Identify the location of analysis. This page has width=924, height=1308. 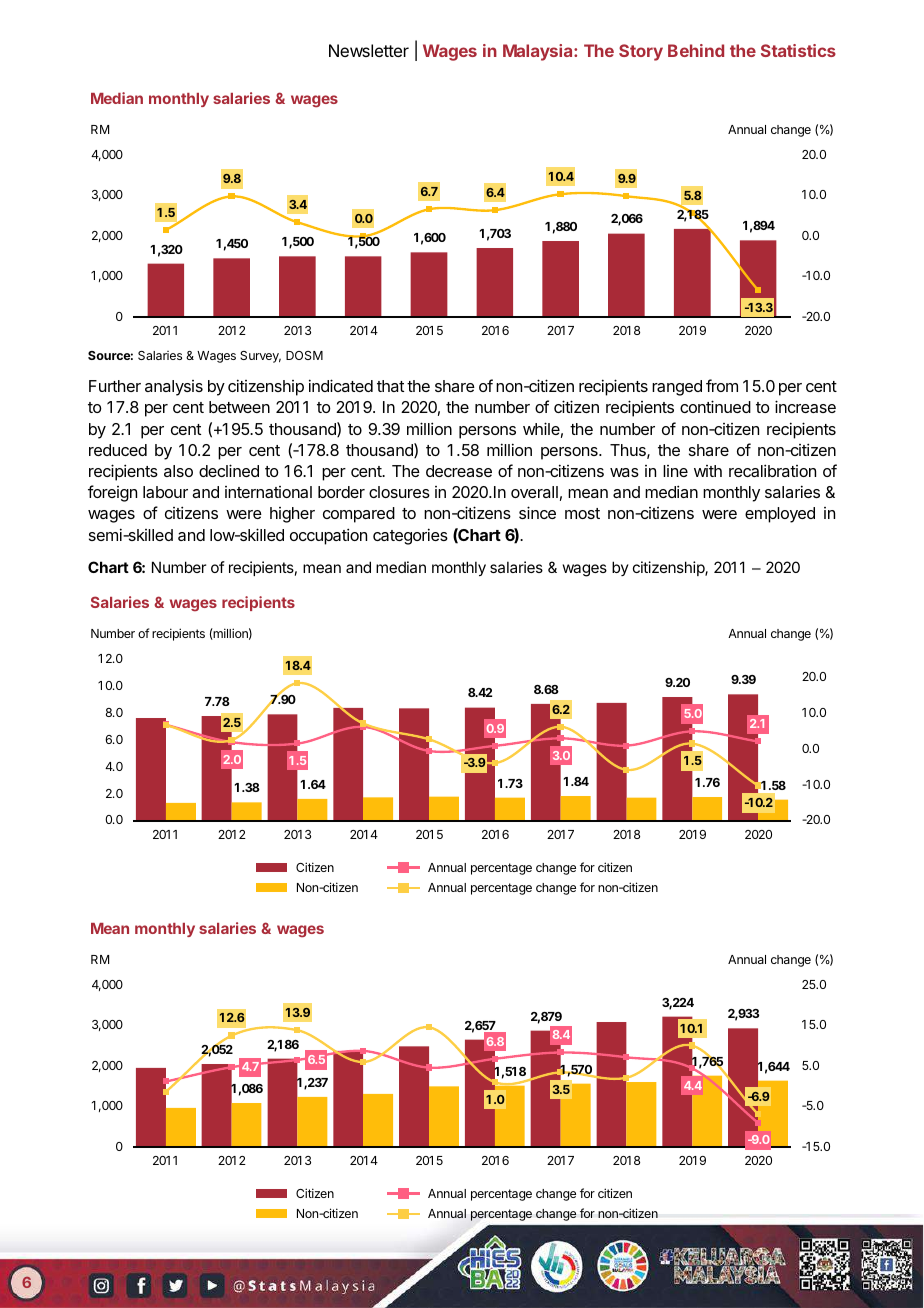
(174, 388).
